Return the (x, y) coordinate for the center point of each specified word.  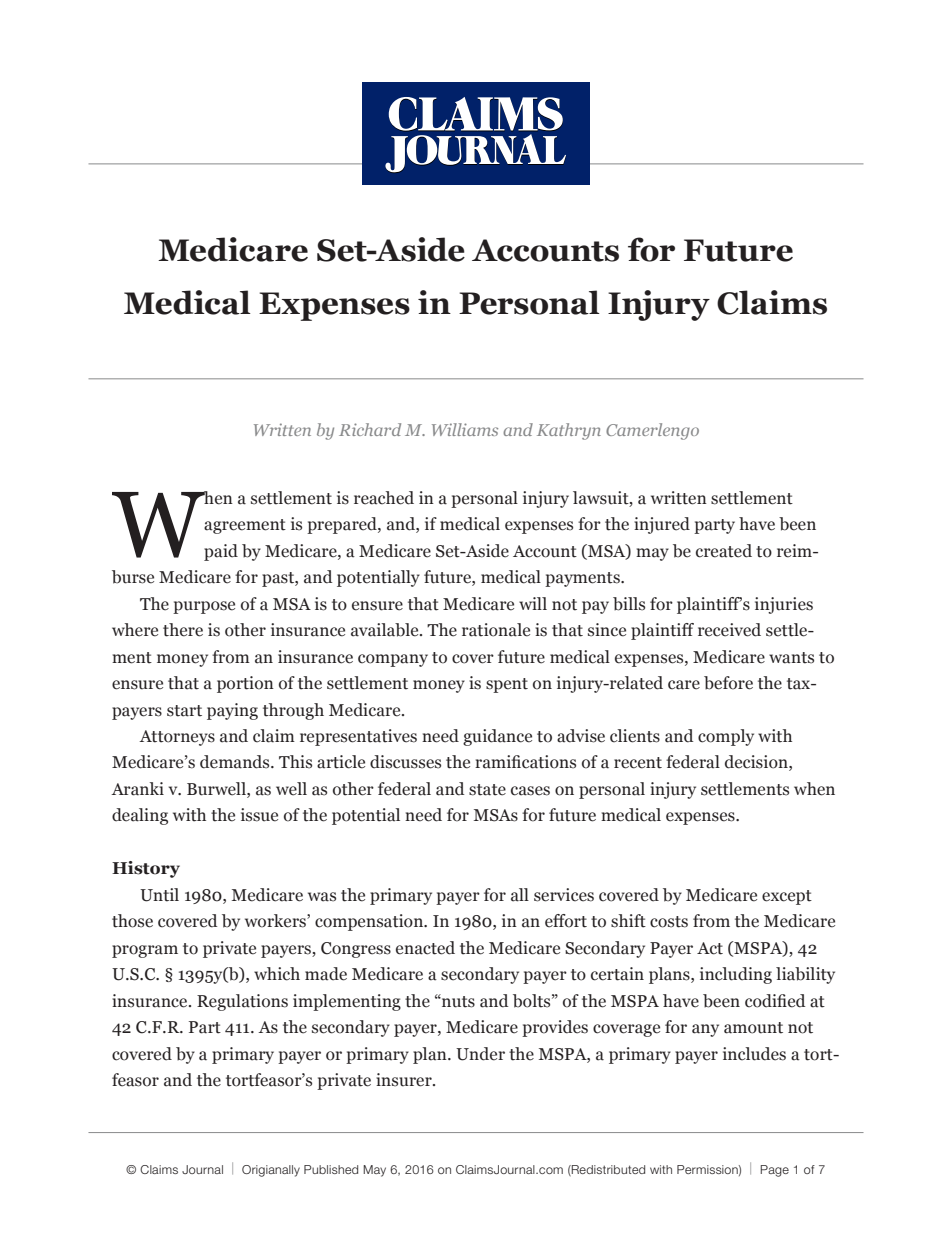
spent (507, 685)
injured (662, 525)
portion (245, 684)
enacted (425, 948)
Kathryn (569, 431)
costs (669, 922)
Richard (370, 429)
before (728, 683)
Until (159, 895)
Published (331, 1169)
